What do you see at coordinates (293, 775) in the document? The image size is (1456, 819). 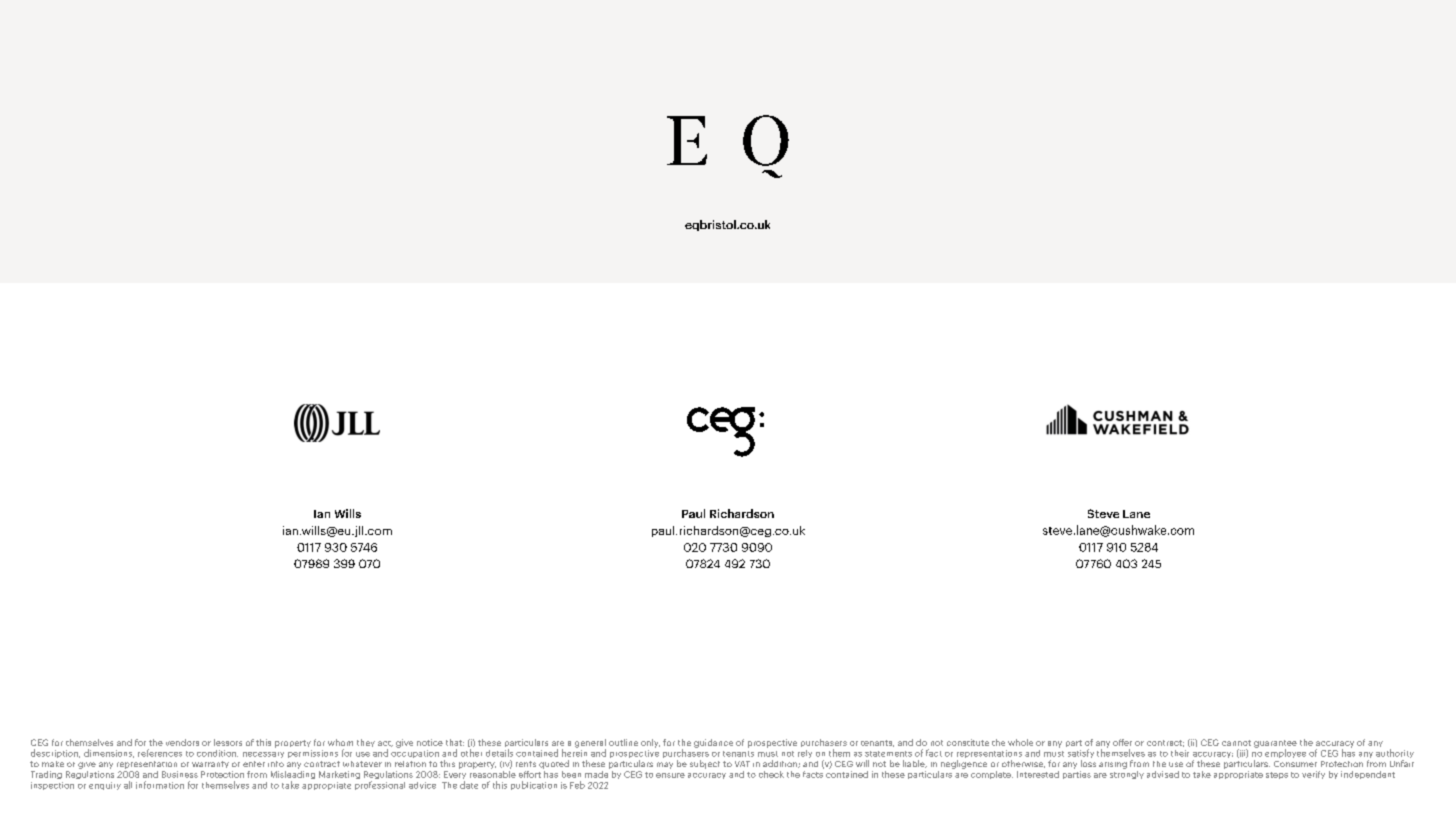 I see `Misleading` at bounding box center [293, 775].
